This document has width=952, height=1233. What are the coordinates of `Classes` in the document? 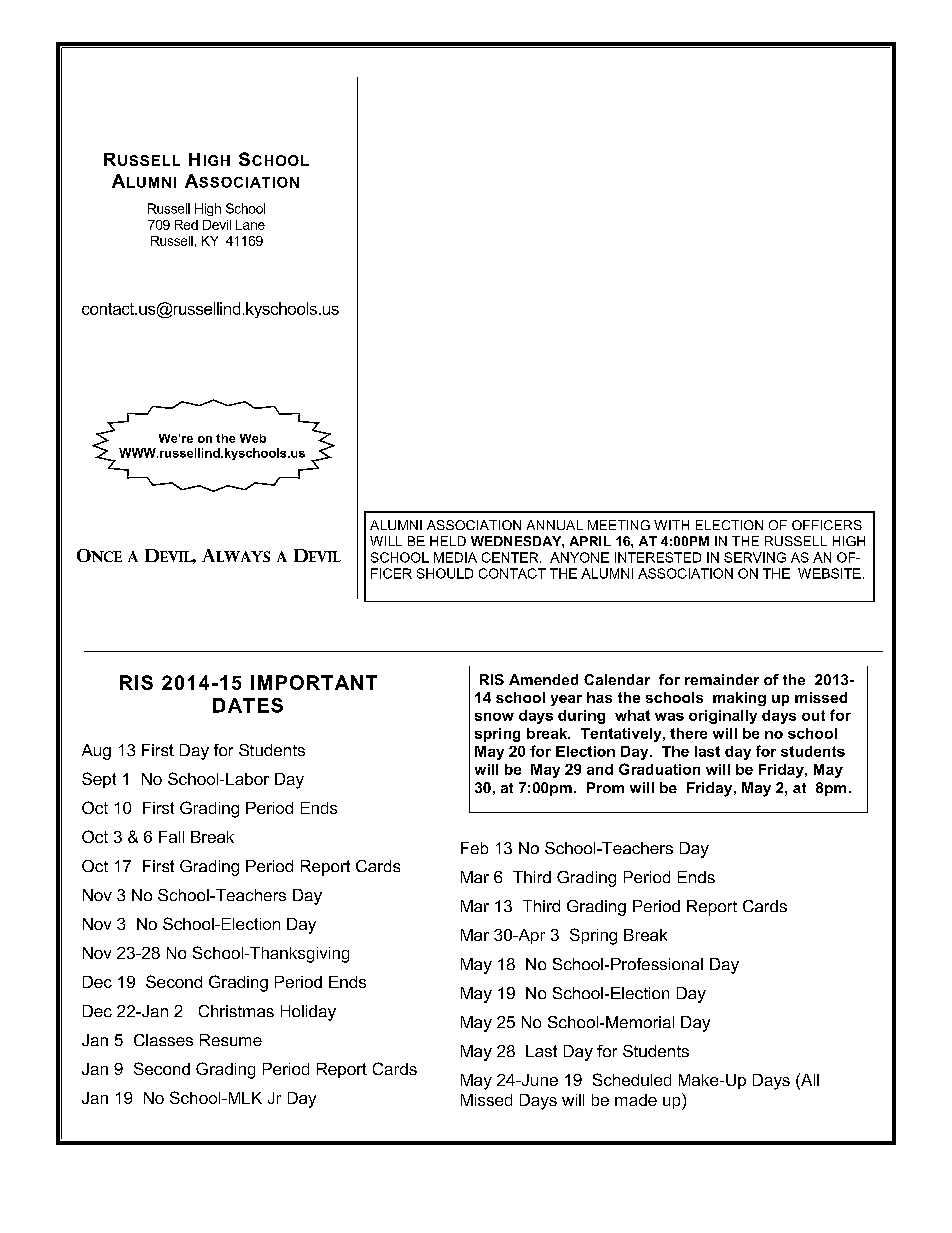 It's located at (163, 1040).
